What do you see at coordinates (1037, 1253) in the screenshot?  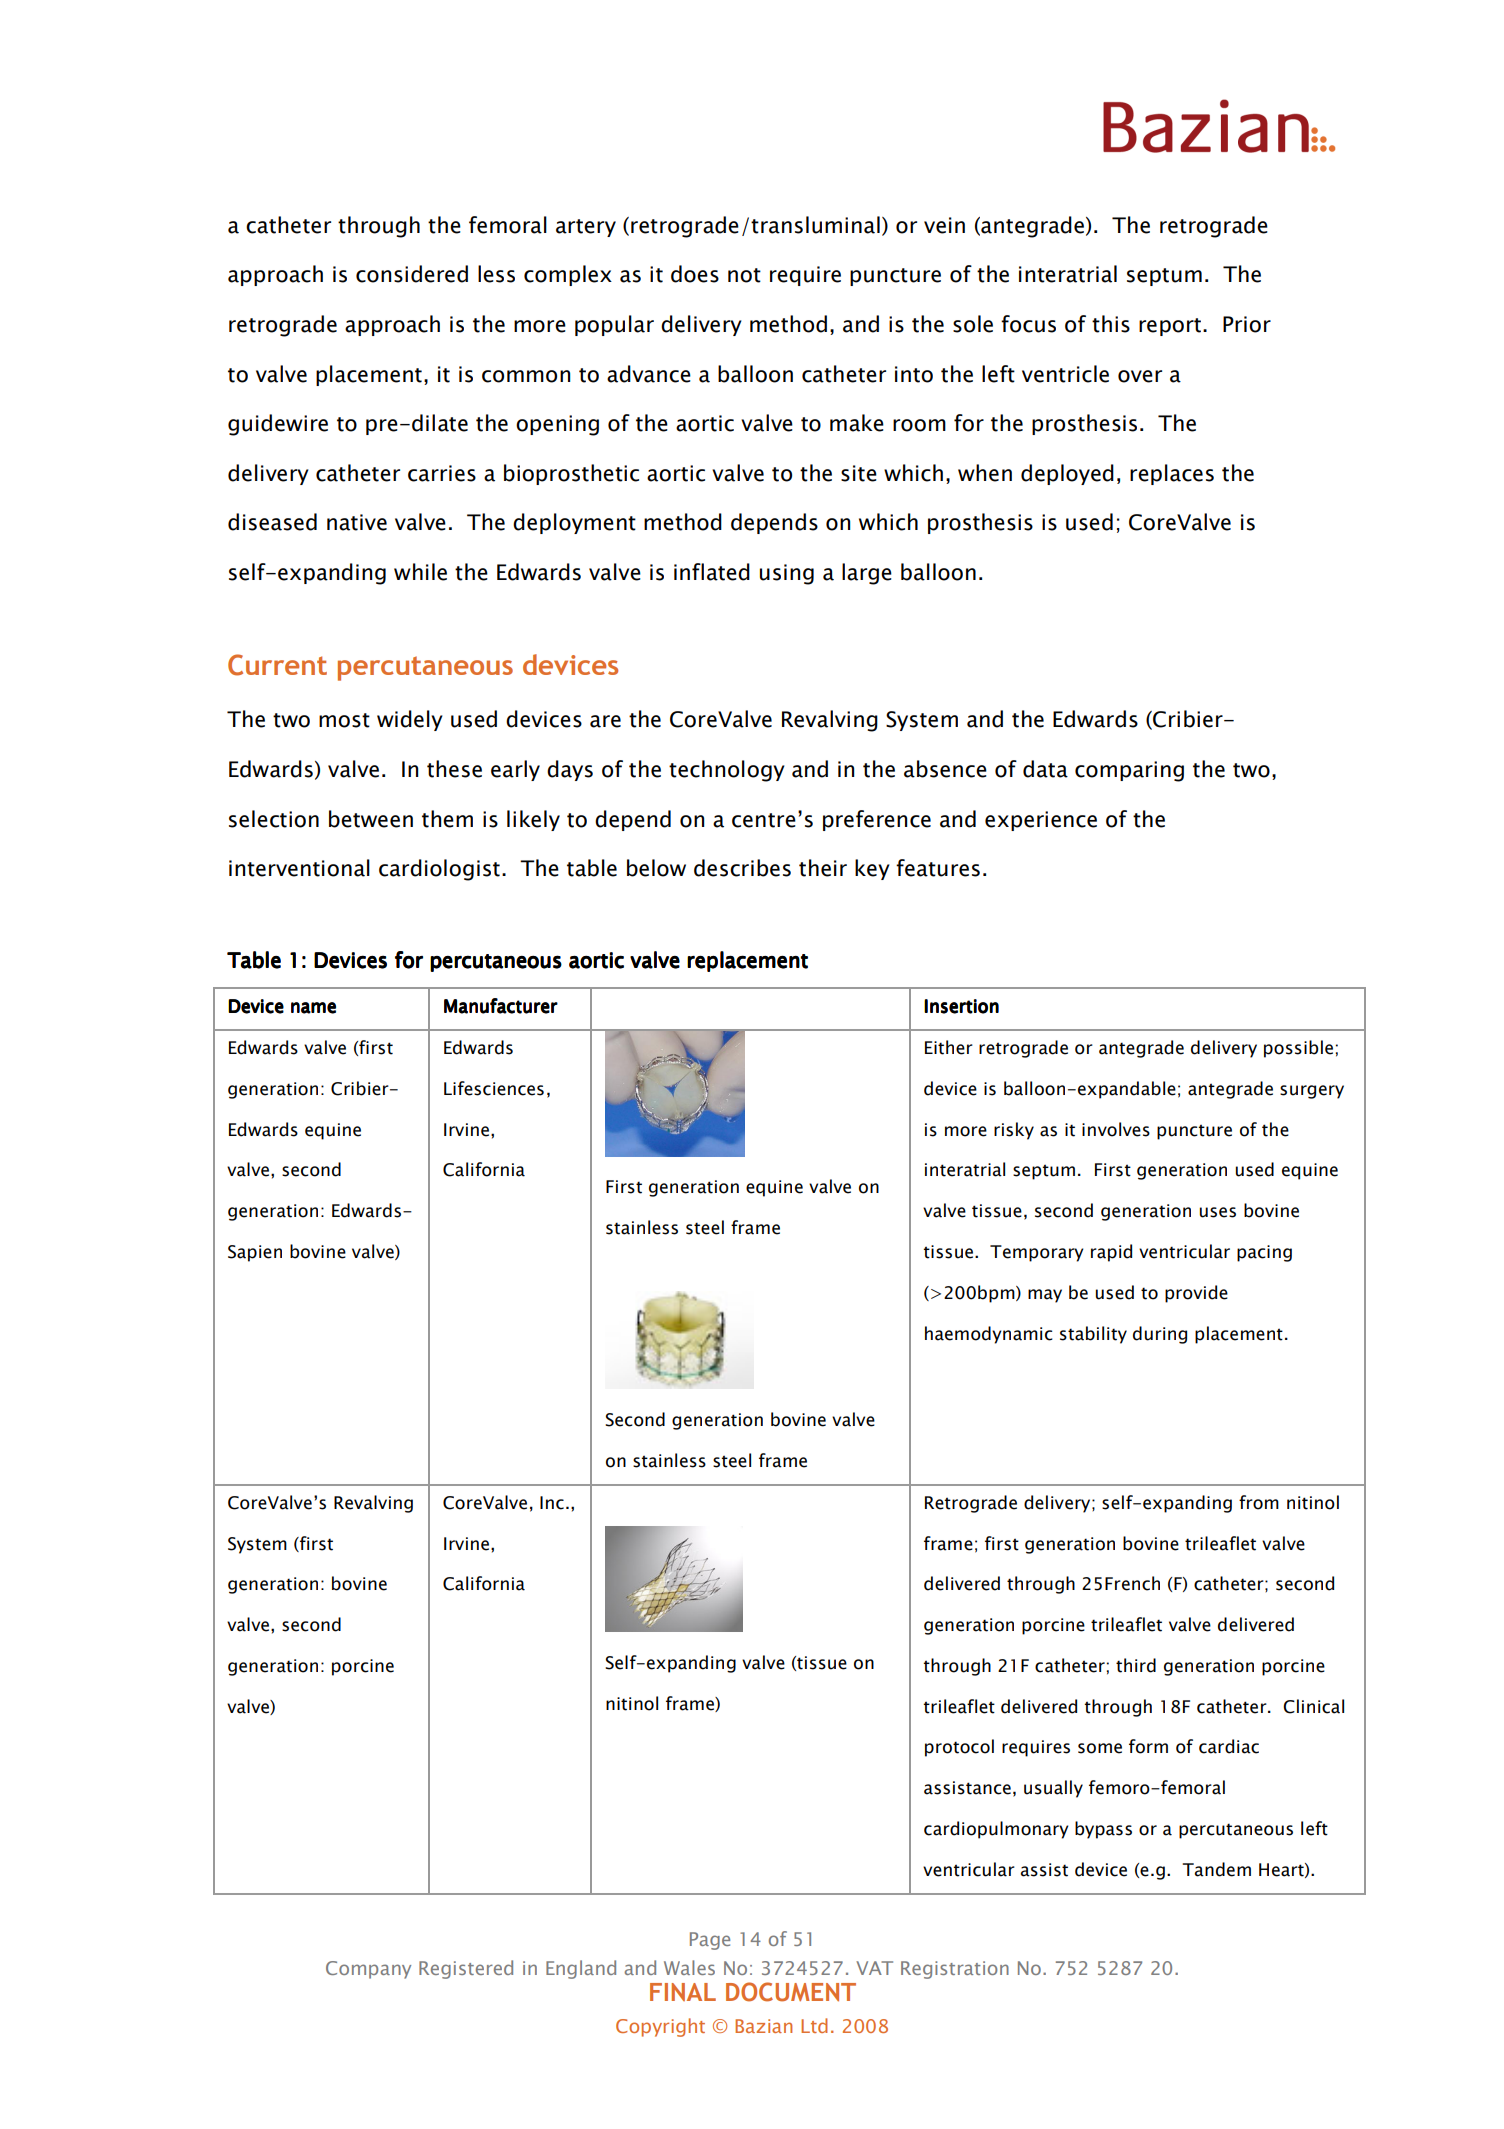 I see `Temporary` at bounding box center [1037, 1253].
